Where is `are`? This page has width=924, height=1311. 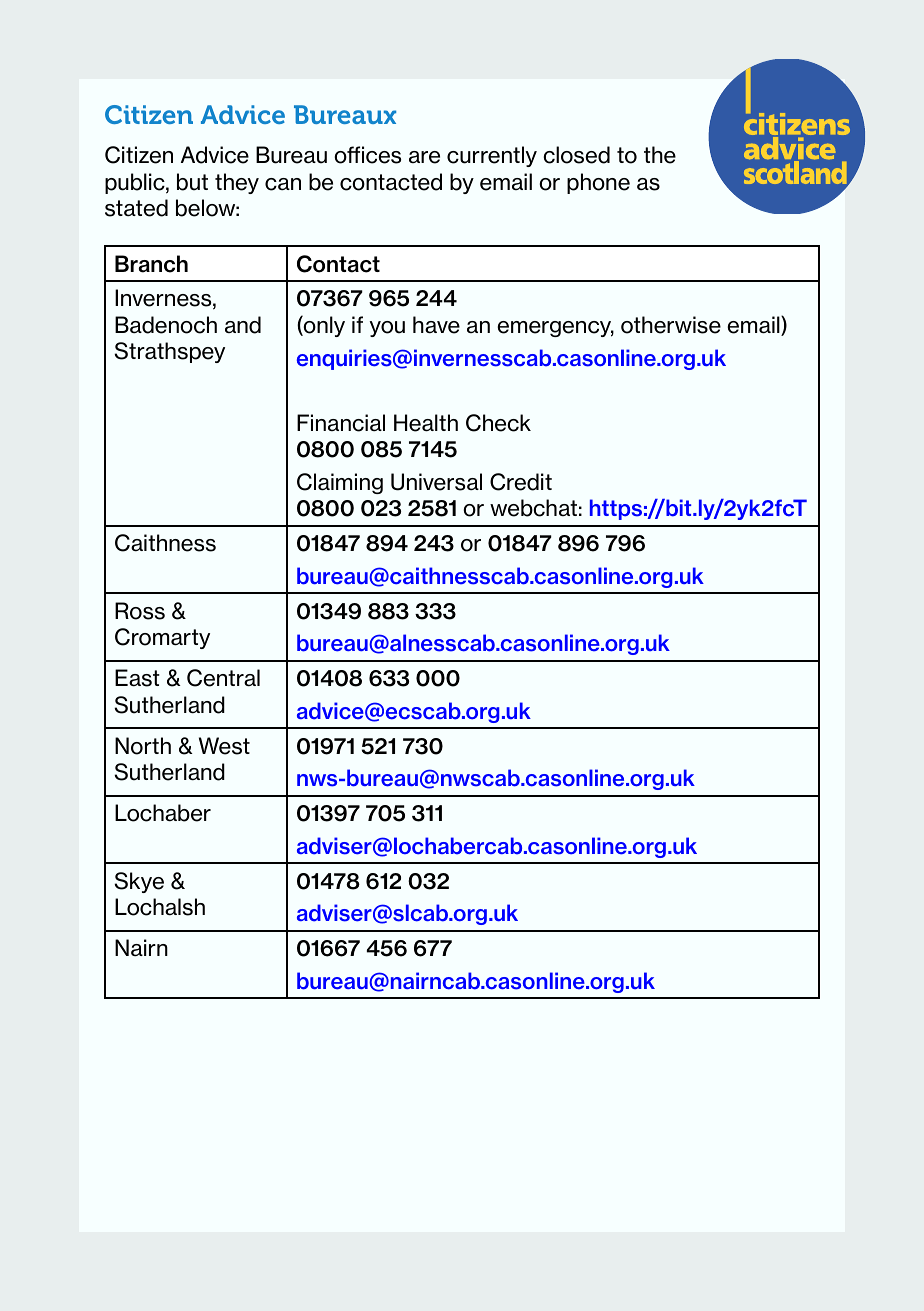 are is located at coordinates (424, 157).
